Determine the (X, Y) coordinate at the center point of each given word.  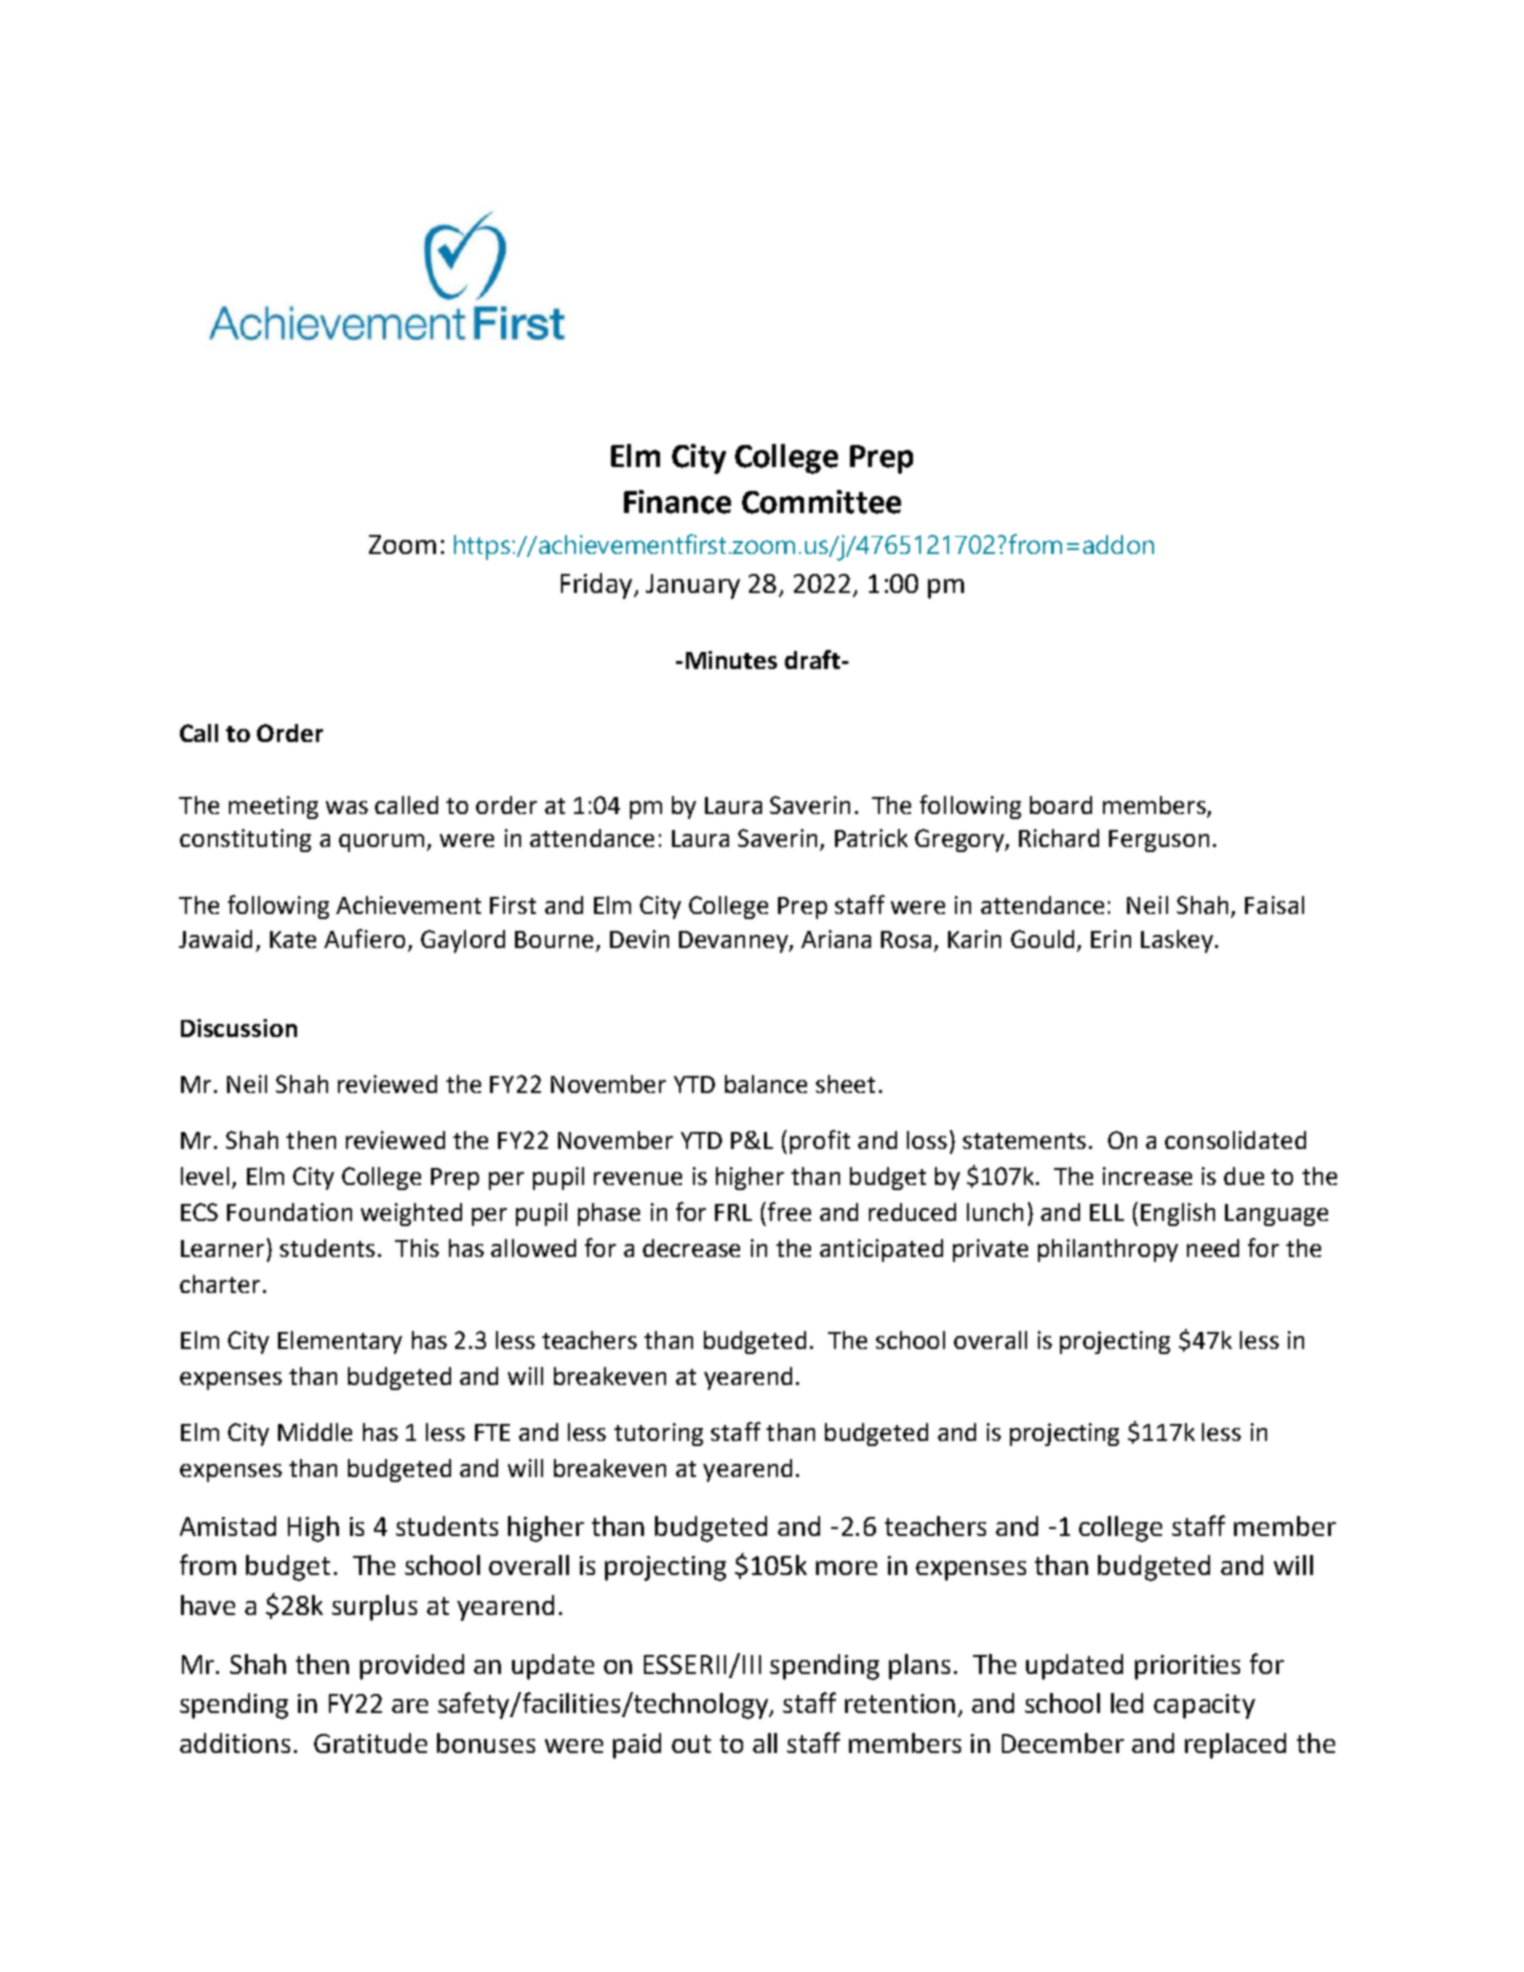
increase (1147, 1176)
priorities (1187, 1667)
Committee (821, 502)
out (691, 1744)
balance (766, 1084)
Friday (598, 586)
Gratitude (370, 1743)
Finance (677, 502)
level (205, 1176)
